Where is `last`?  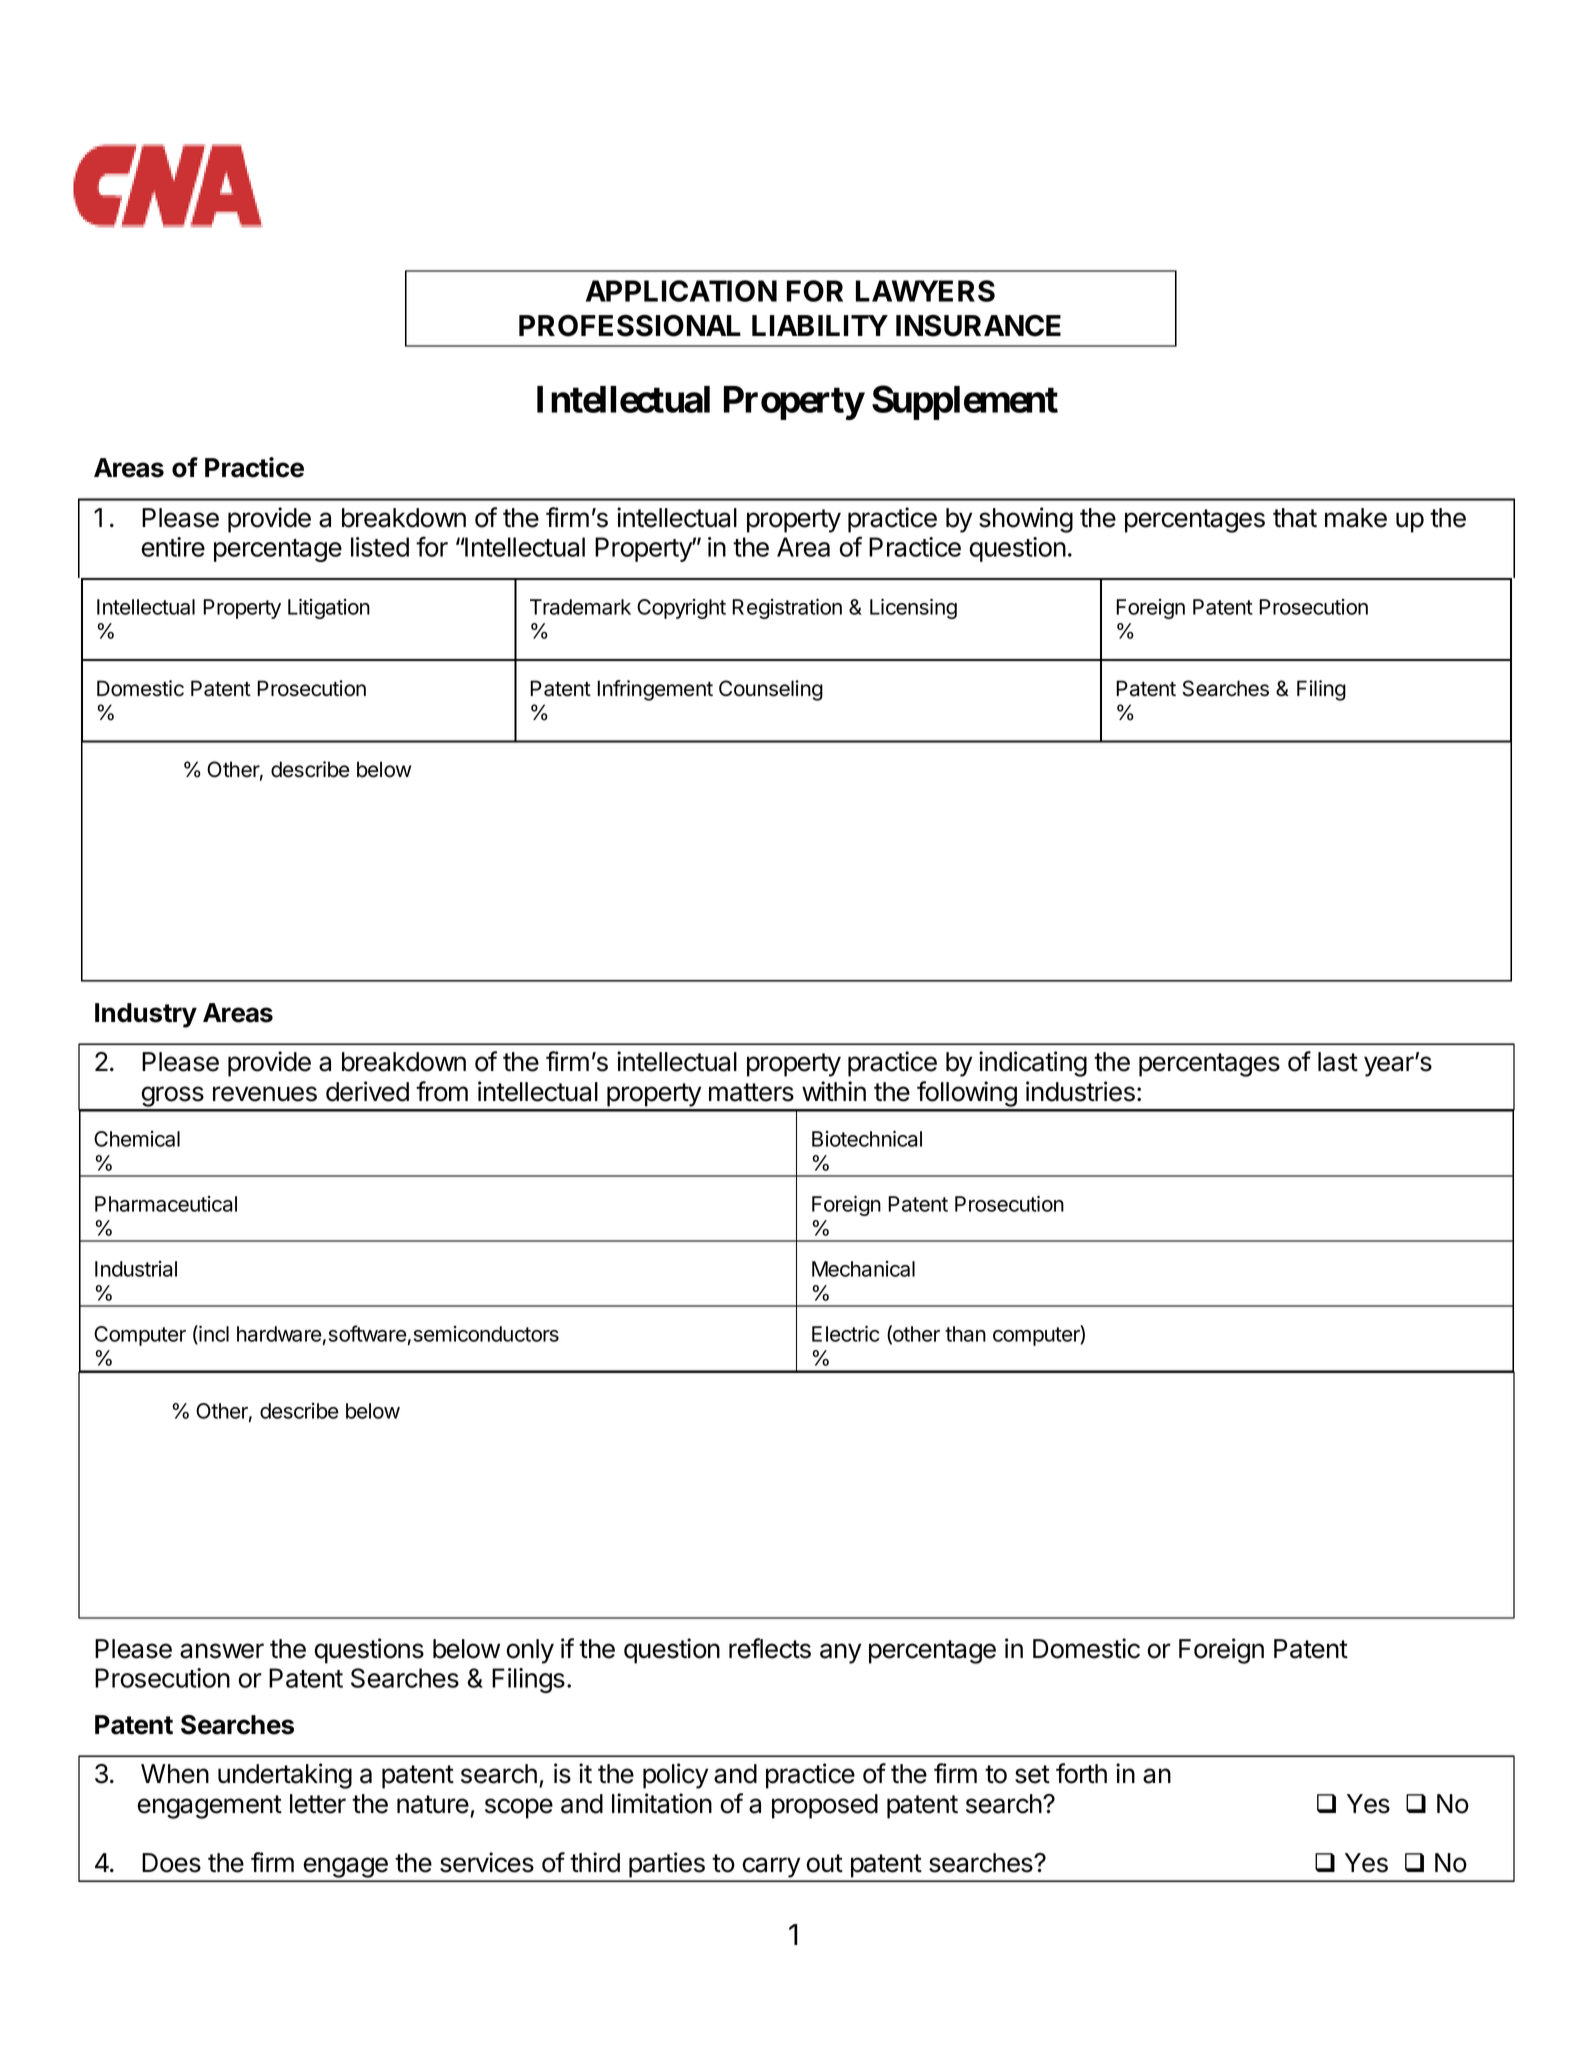 last is located at coordinates (1338, 1062).
